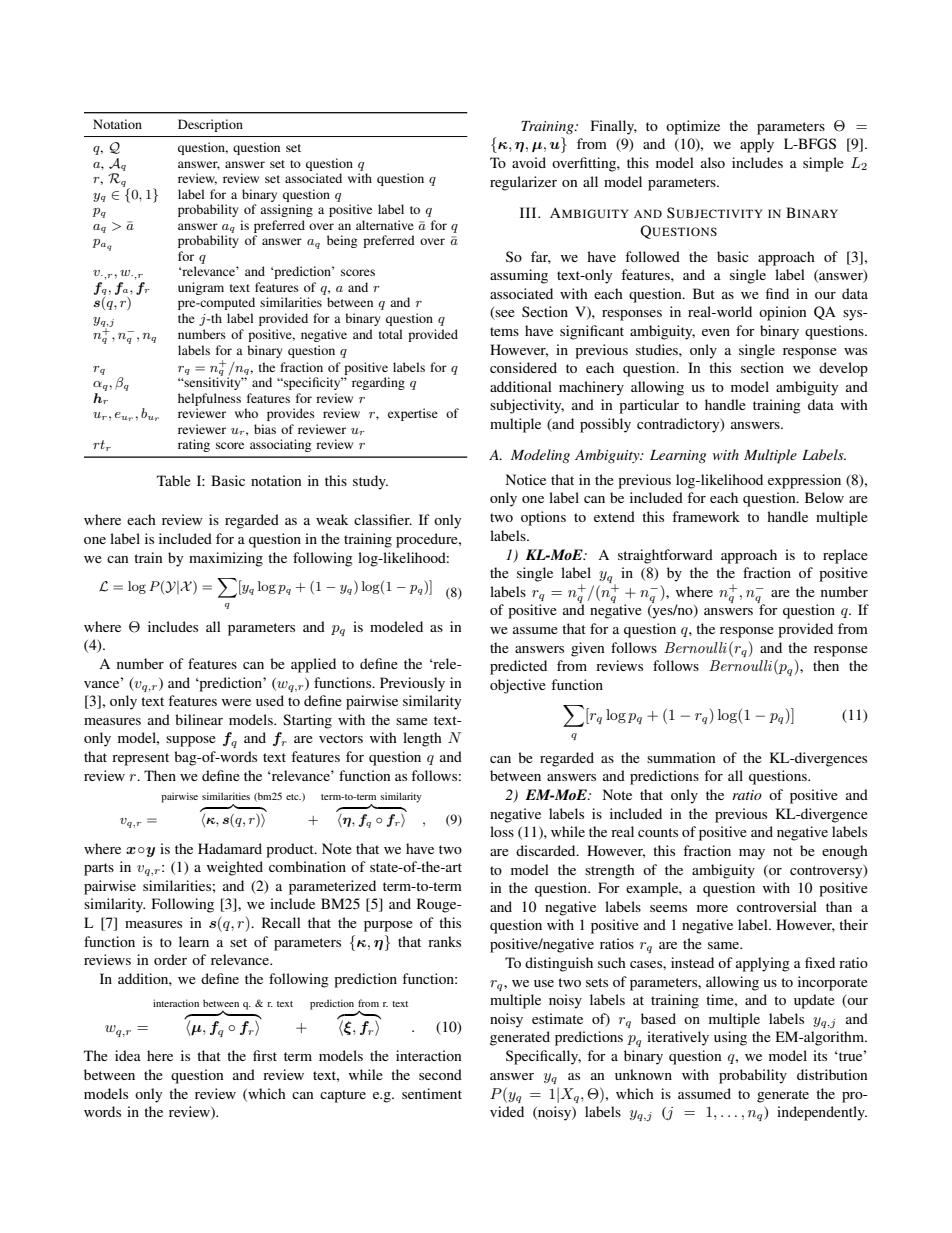 This page has height=1233, width=952. What do you see at coordinates (128, 1055) in the page?
I see `idea` at bounding box center [128, 1055].
